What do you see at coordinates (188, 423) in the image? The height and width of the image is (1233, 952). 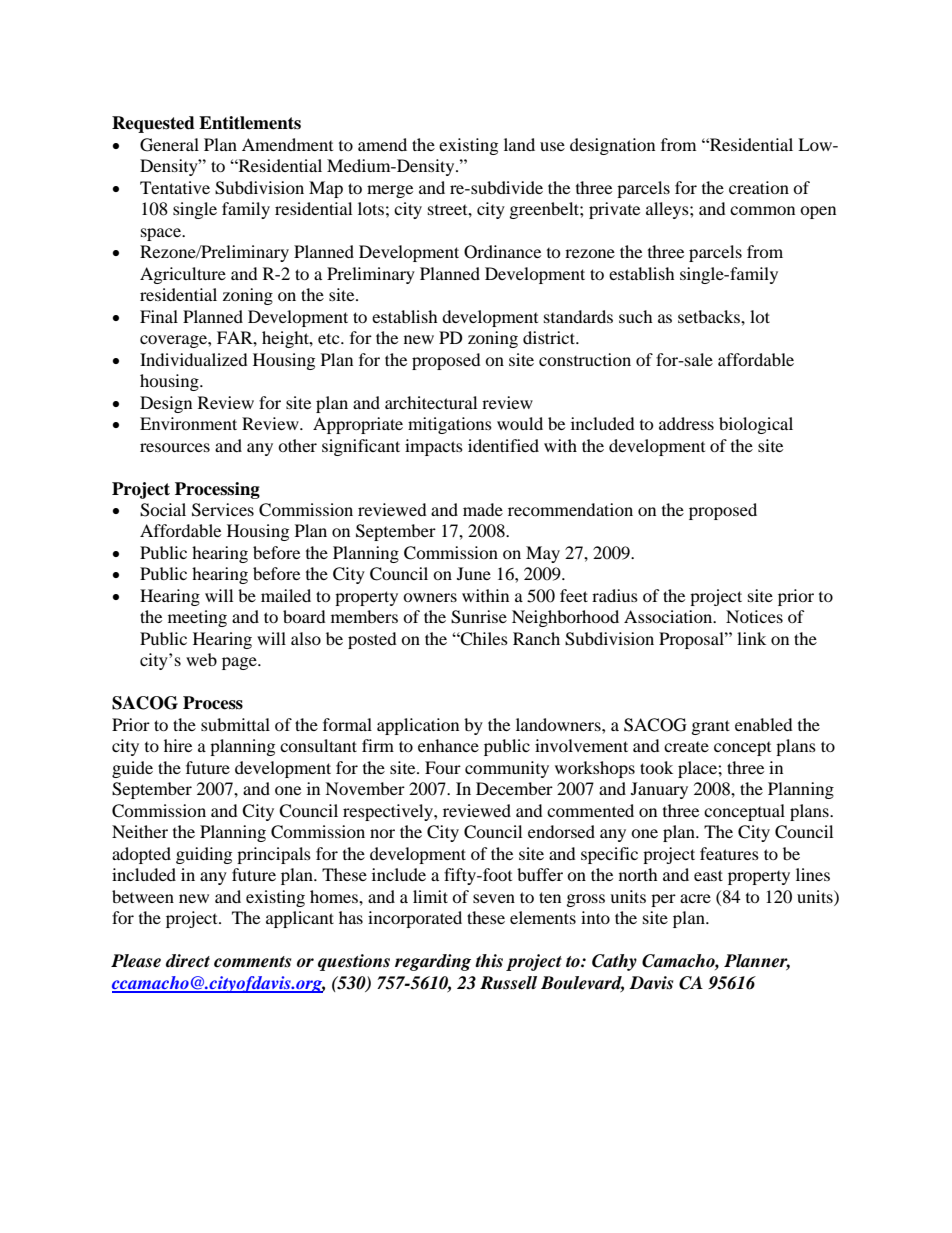 I see `Environment` at bounding box center [188, 423].
